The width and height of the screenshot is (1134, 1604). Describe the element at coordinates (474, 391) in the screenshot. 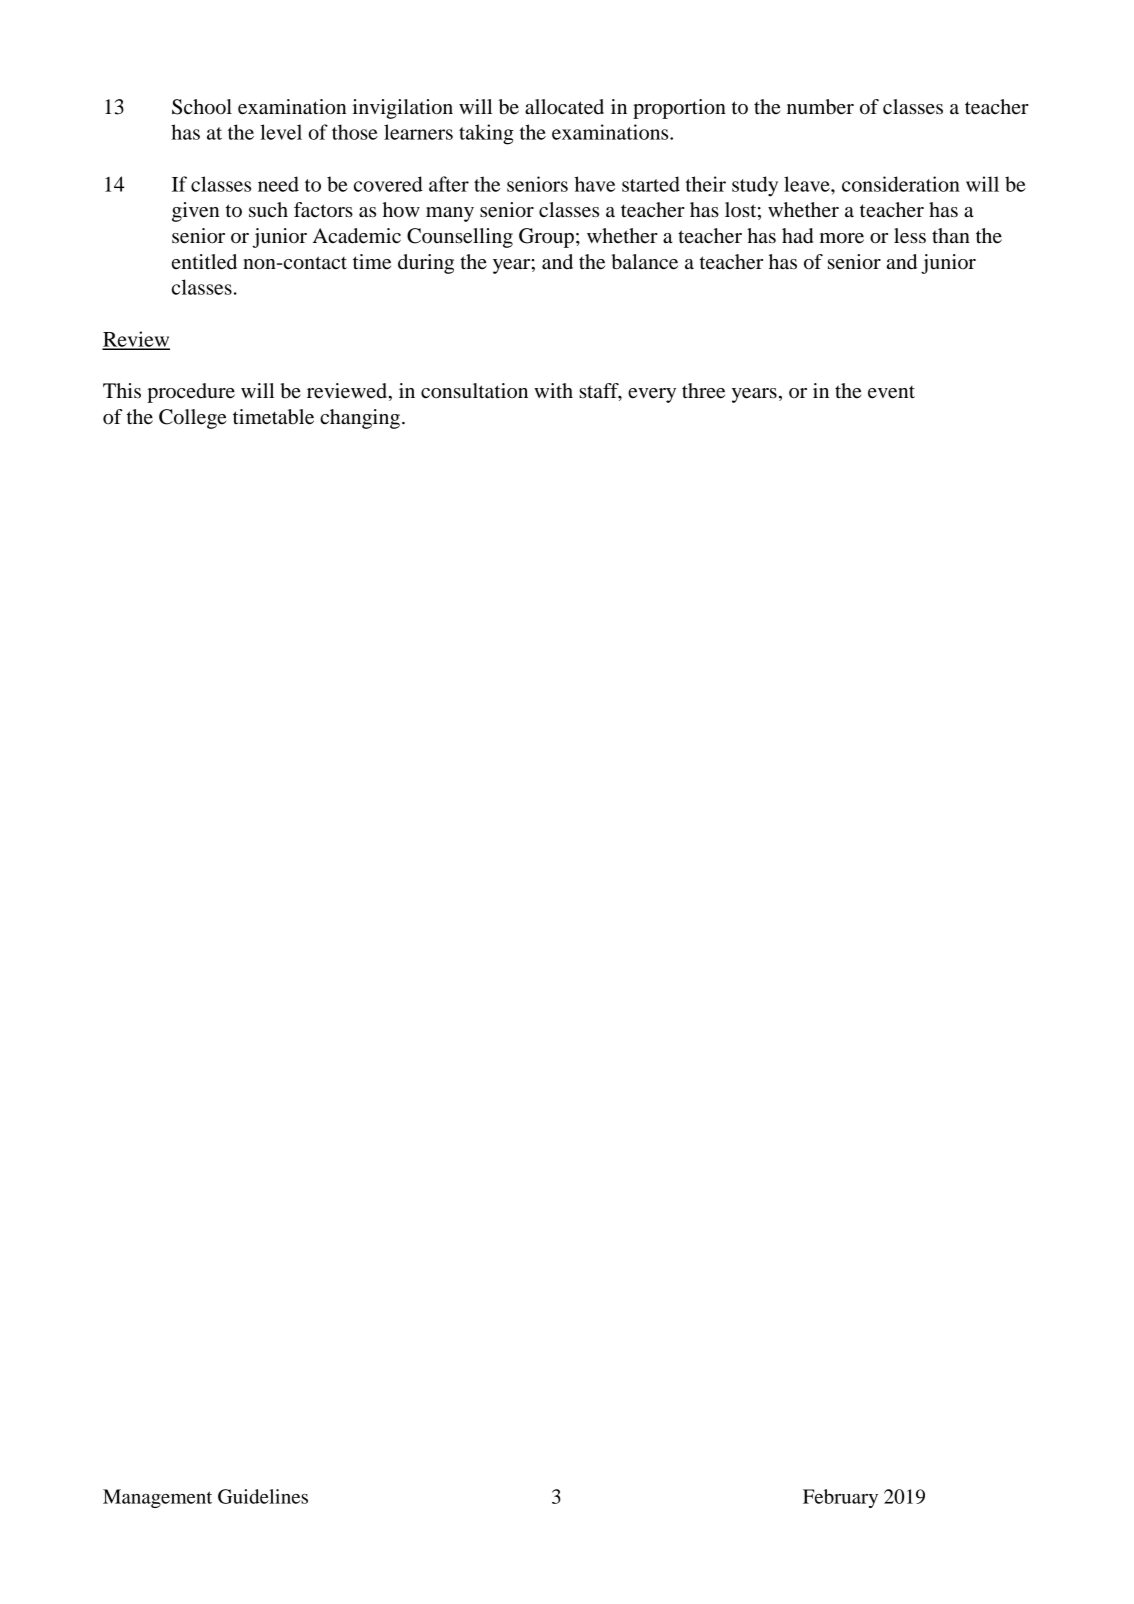

I see `consultation` at that location.
